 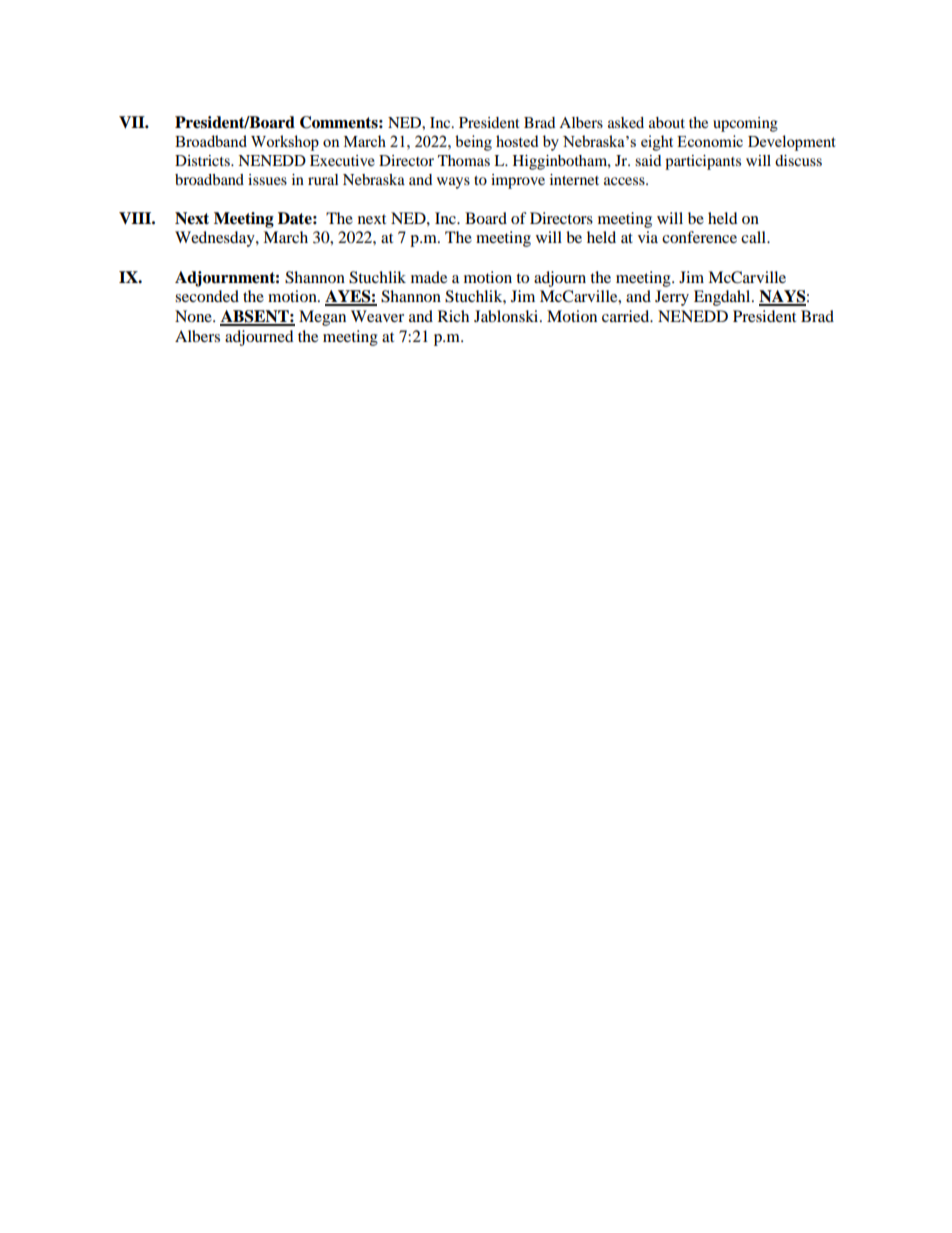 I want to click on Workshop, so click(x=285, y=143).
